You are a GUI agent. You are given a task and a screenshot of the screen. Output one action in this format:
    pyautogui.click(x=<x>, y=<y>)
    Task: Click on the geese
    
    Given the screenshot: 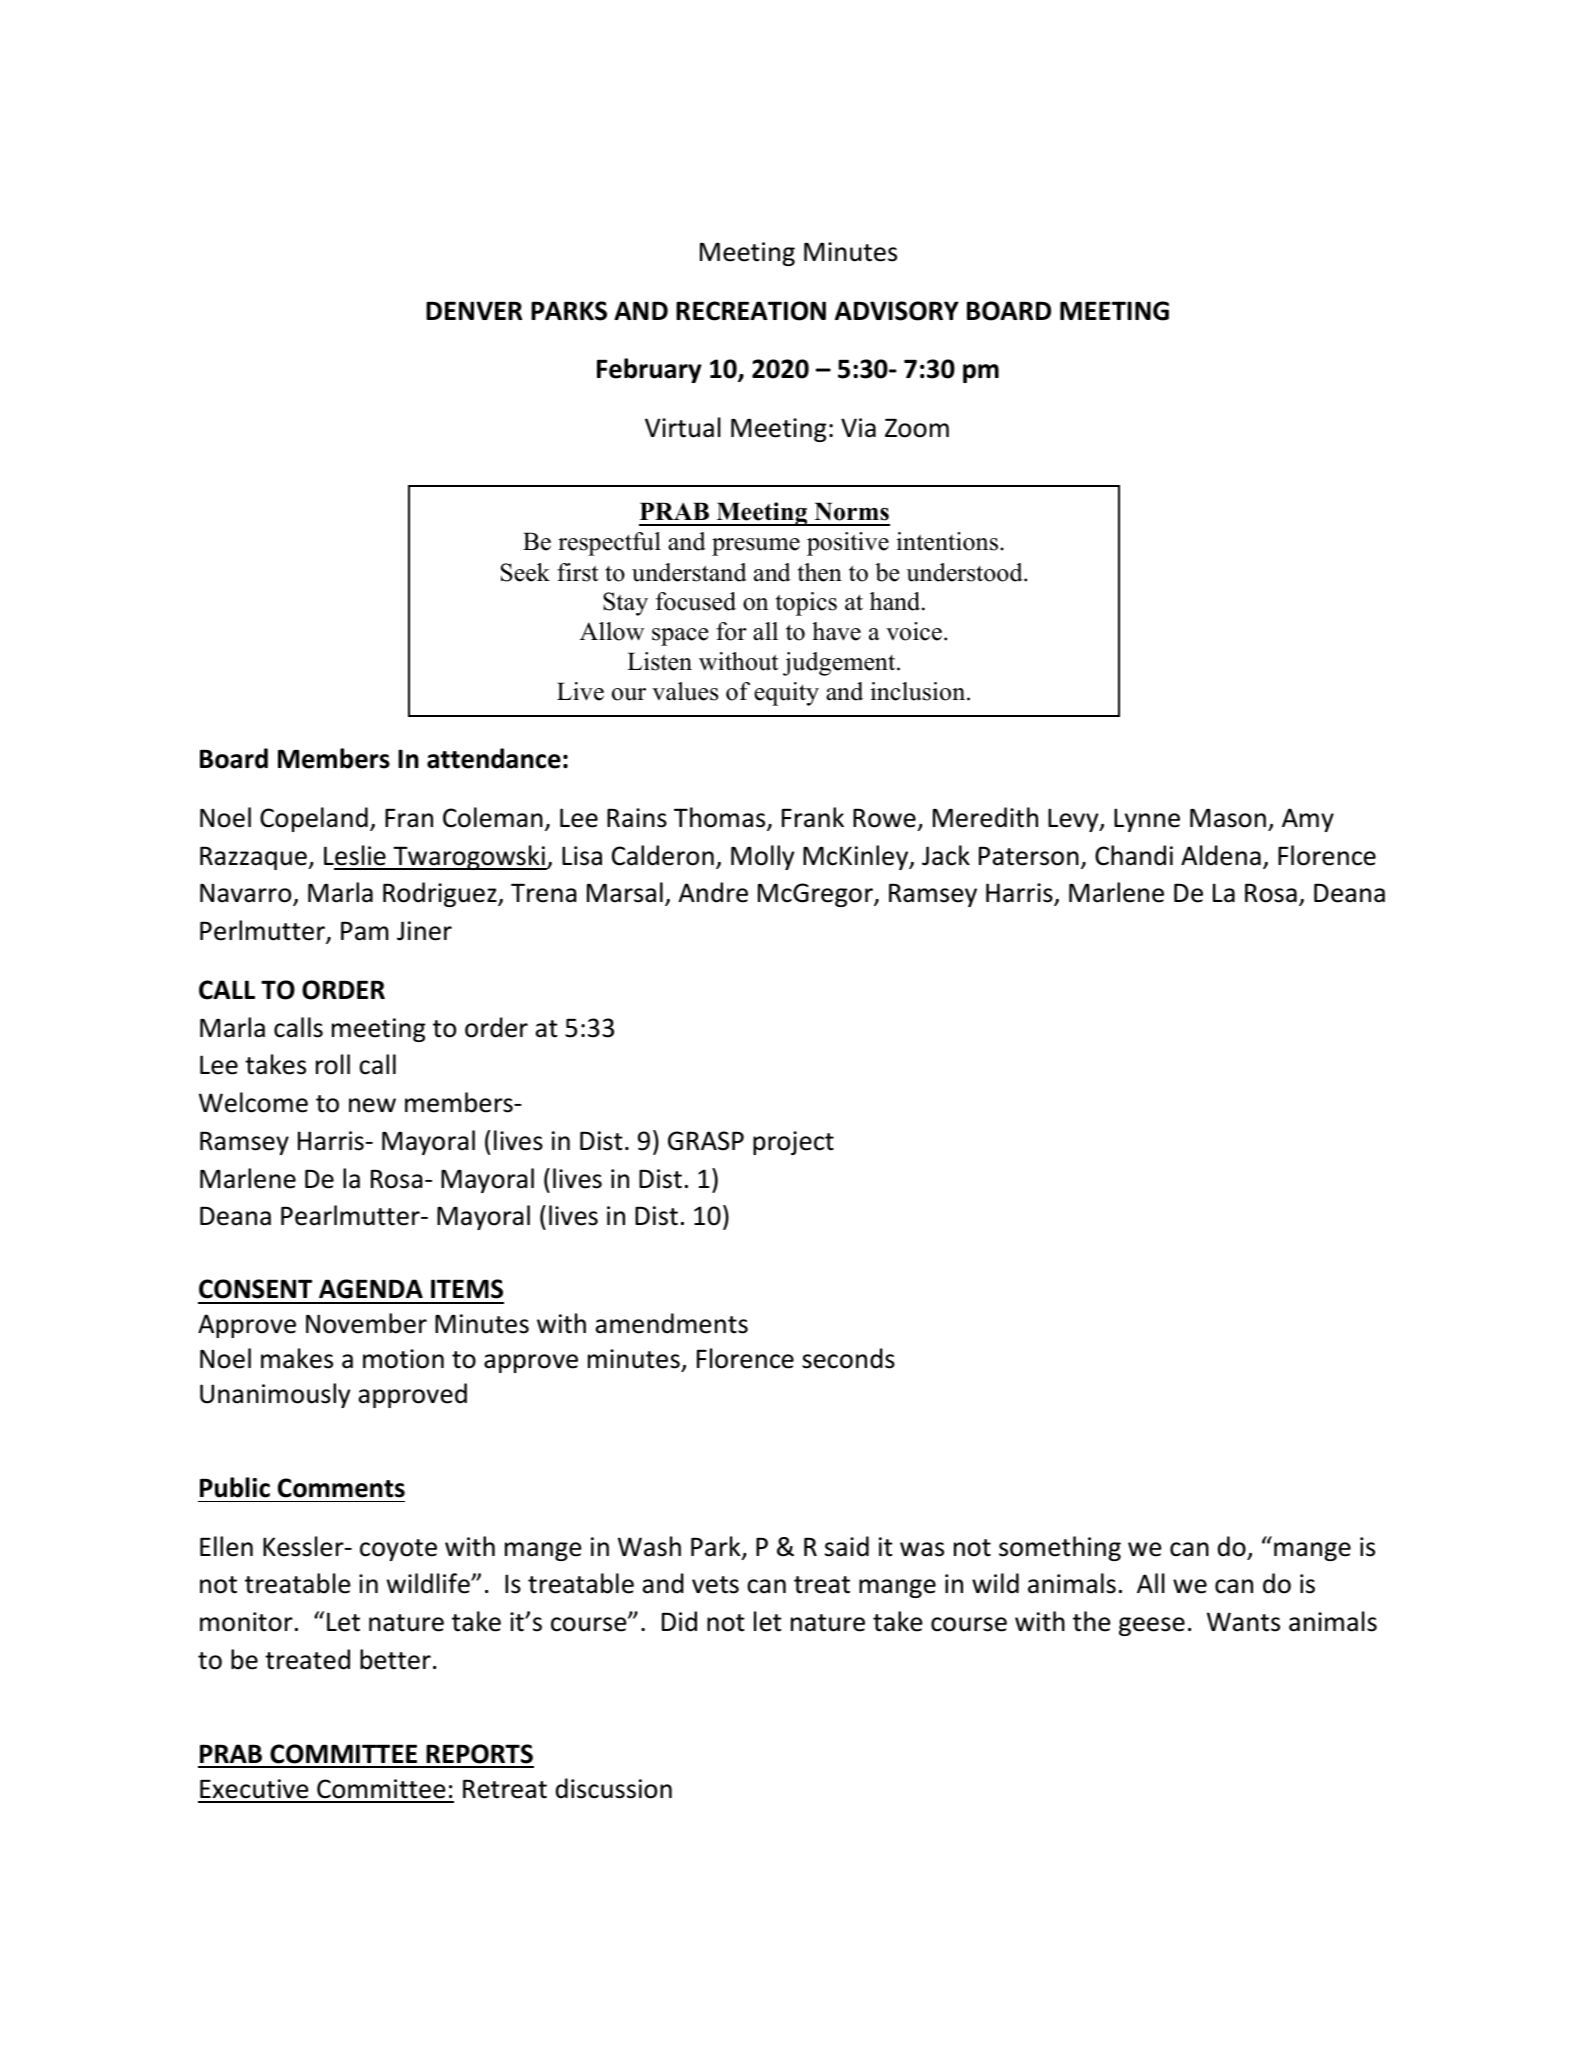 What is the action you would take?
    pyautogui.click(x=1152, y=1626)
